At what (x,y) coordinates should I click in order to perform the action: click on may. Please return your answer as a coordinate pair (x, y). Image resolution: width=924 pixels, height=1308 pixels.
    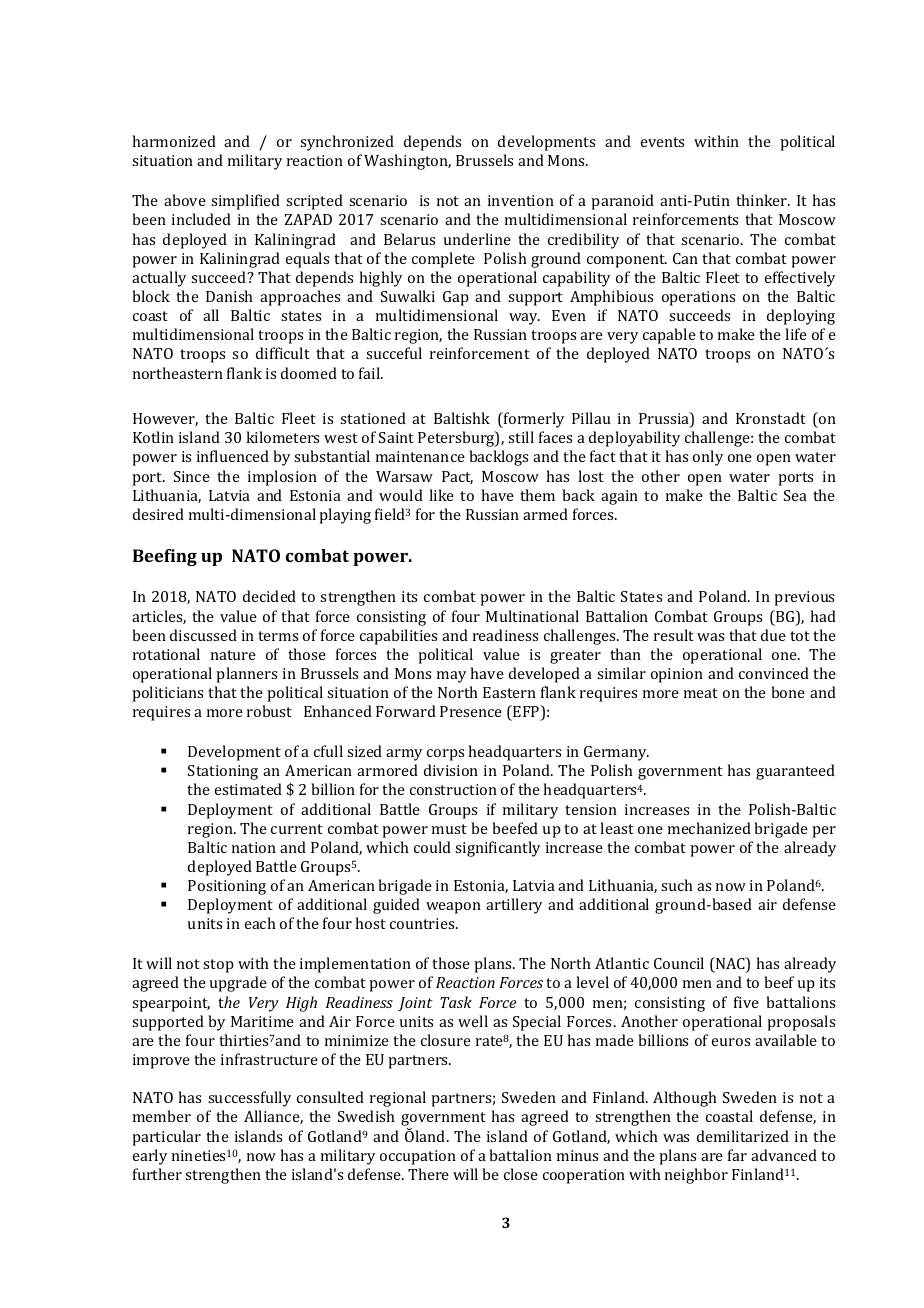
    Looking at the image, I should click on (451, 677).
